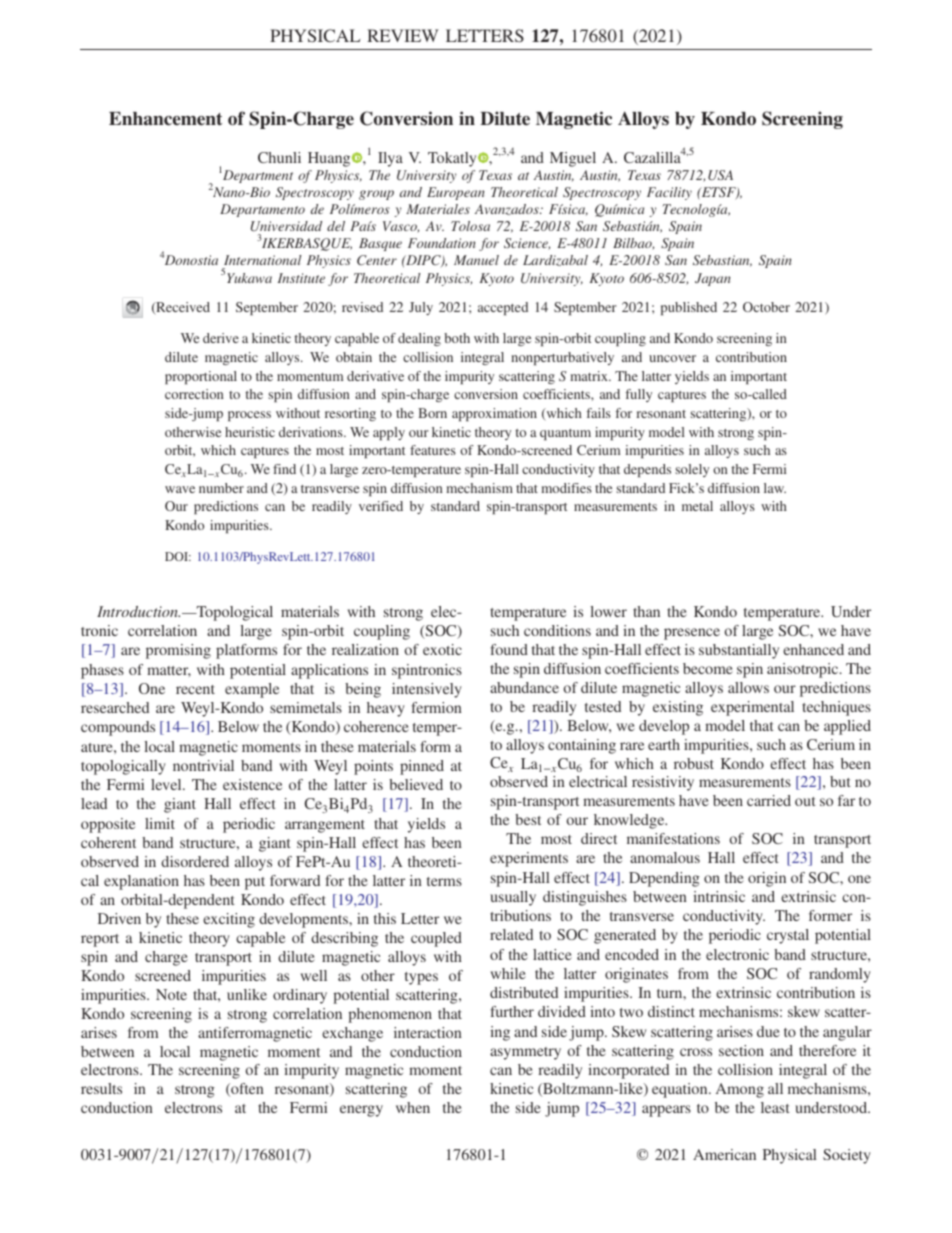 The height and width of the screenshot is (1233, 952). What do you see at coordinates (165, 119) in the screenshot?
I see `Enhancement` at bounding box center [165, 119].
